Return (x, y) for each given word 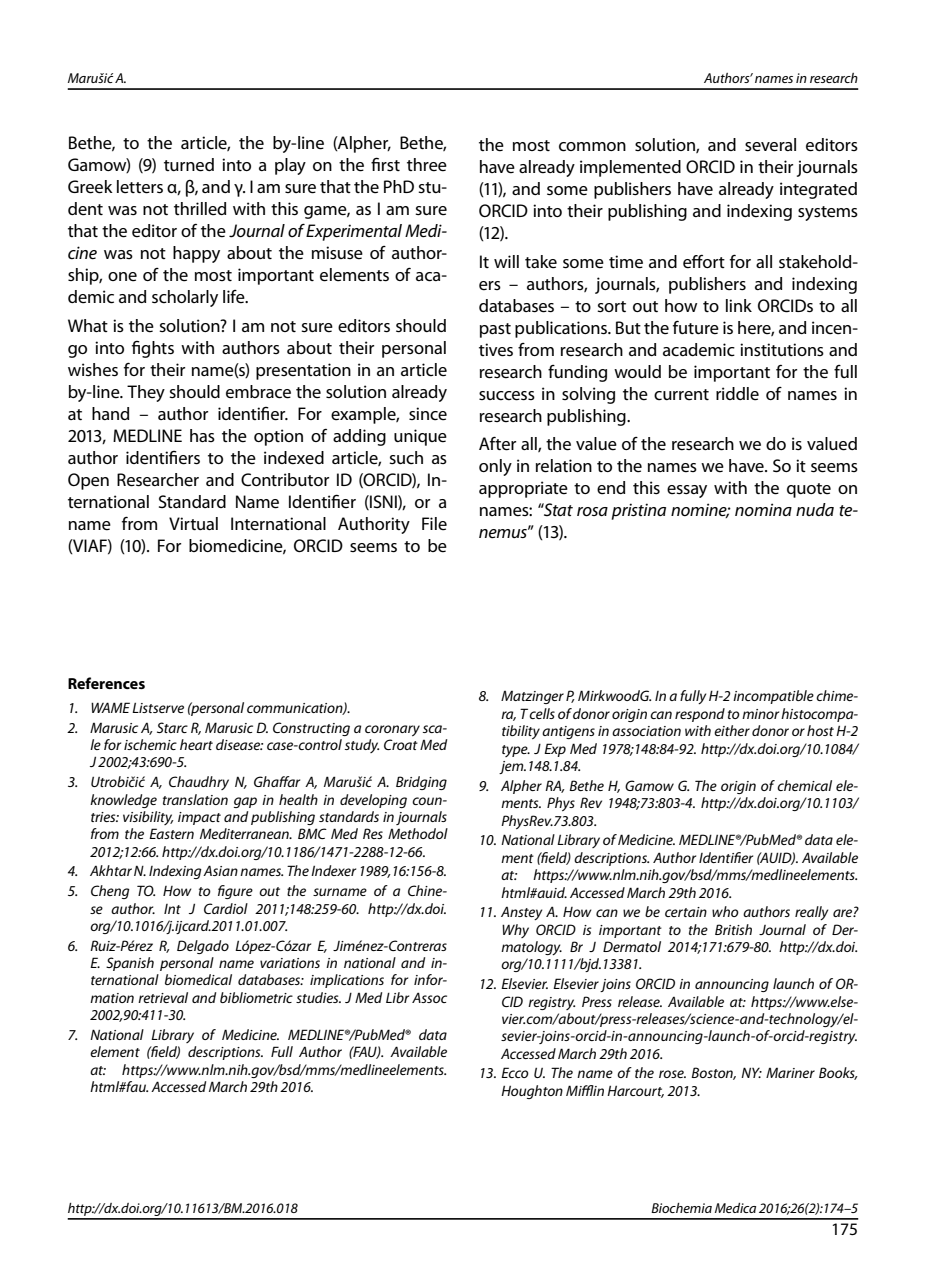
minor (762, 714)
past (495, 330)
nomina (763, 509)
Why (515, 931)
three (427, 165)
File (434, 524)
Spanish (130, 964)
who (725, 911)
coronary (392, 730)
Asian (220, 870)
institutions (782, 349)
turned (189, 165)
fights (153, 349)
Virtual (193, 523)
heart (196, 744)
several (770, 145)
